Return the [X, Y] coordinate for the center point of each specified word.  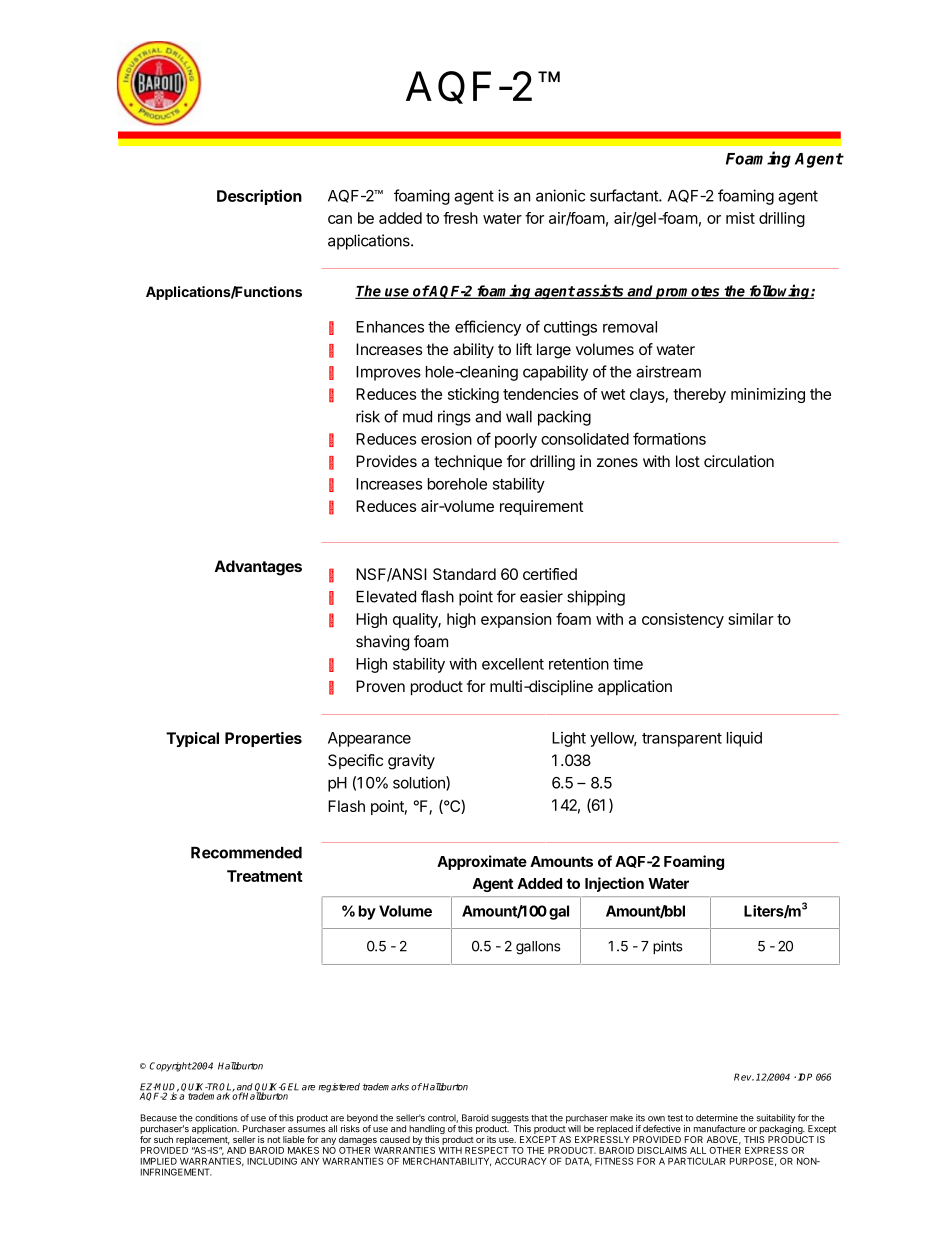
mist [740, 218]
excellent [513, 664]
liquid [744, 739]
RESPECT [487, 1150]
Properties [263, 739]
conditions [216, 1118]
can [340, 219]
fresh [460, 218]
